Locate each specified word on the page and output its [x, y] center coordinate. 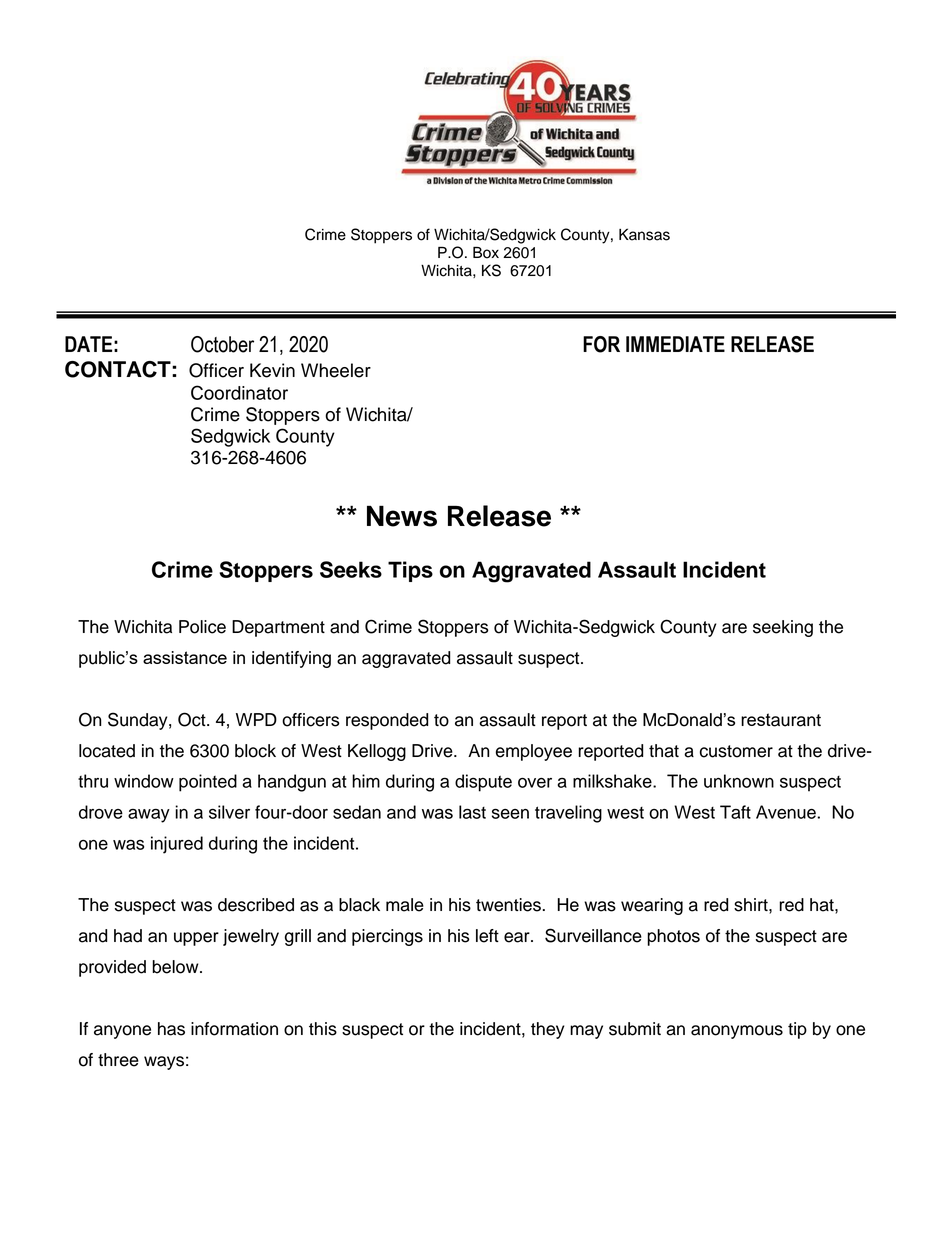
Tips [410, 571]
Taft [735, 812]
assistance [185, 657]
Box [486, 252]
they [547, 1030]
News [402, 516]
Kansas [644, 234]
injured [177, 845]
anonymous [737, 1032]
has [171, 1029]
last [472, 812]
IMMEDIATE [675, 344]
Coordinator [239, 392]
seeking [783, 628]
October [222, 344]
